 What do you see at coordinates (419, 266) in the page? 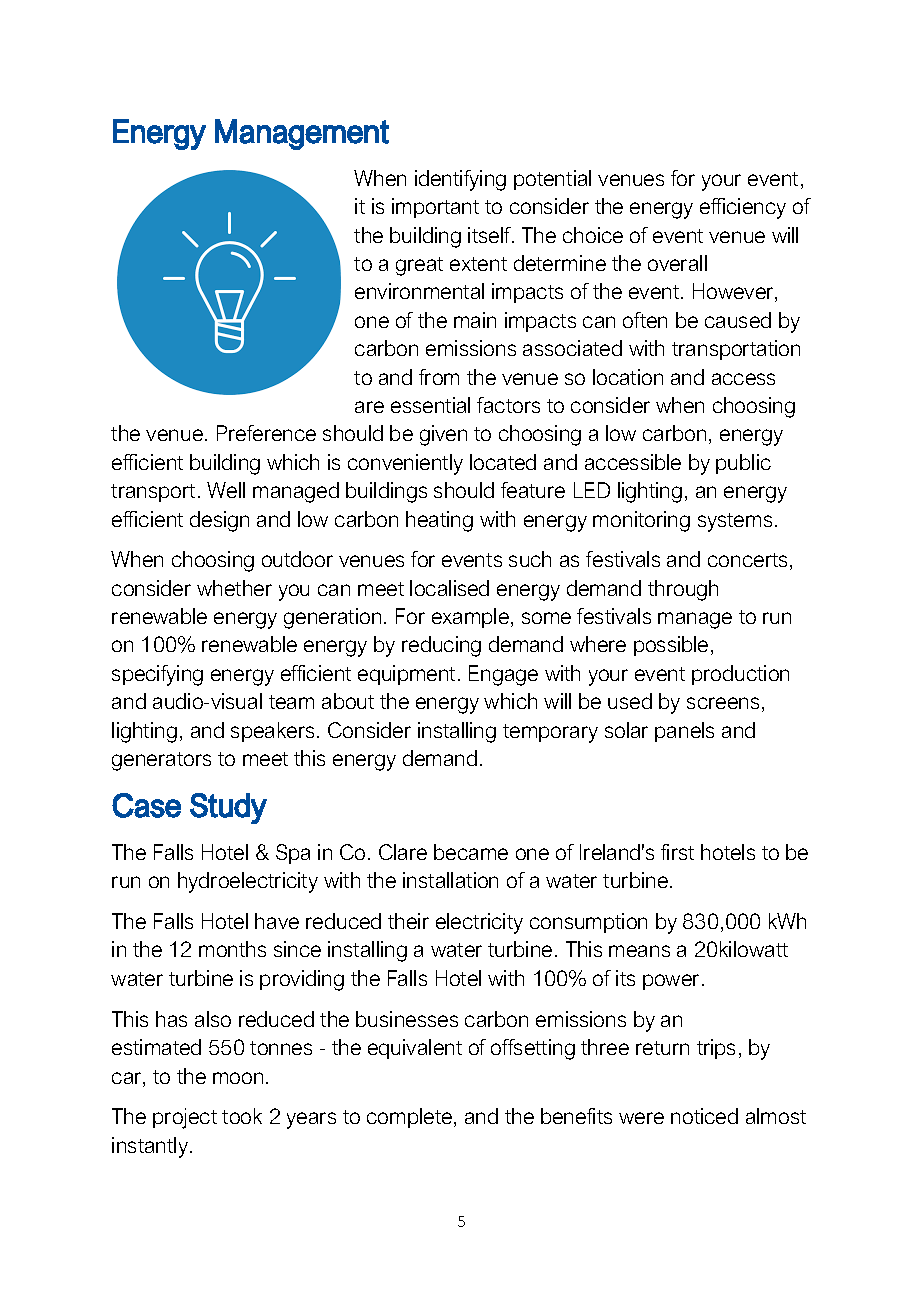
I see `great` at bounding box center [419, 266].
